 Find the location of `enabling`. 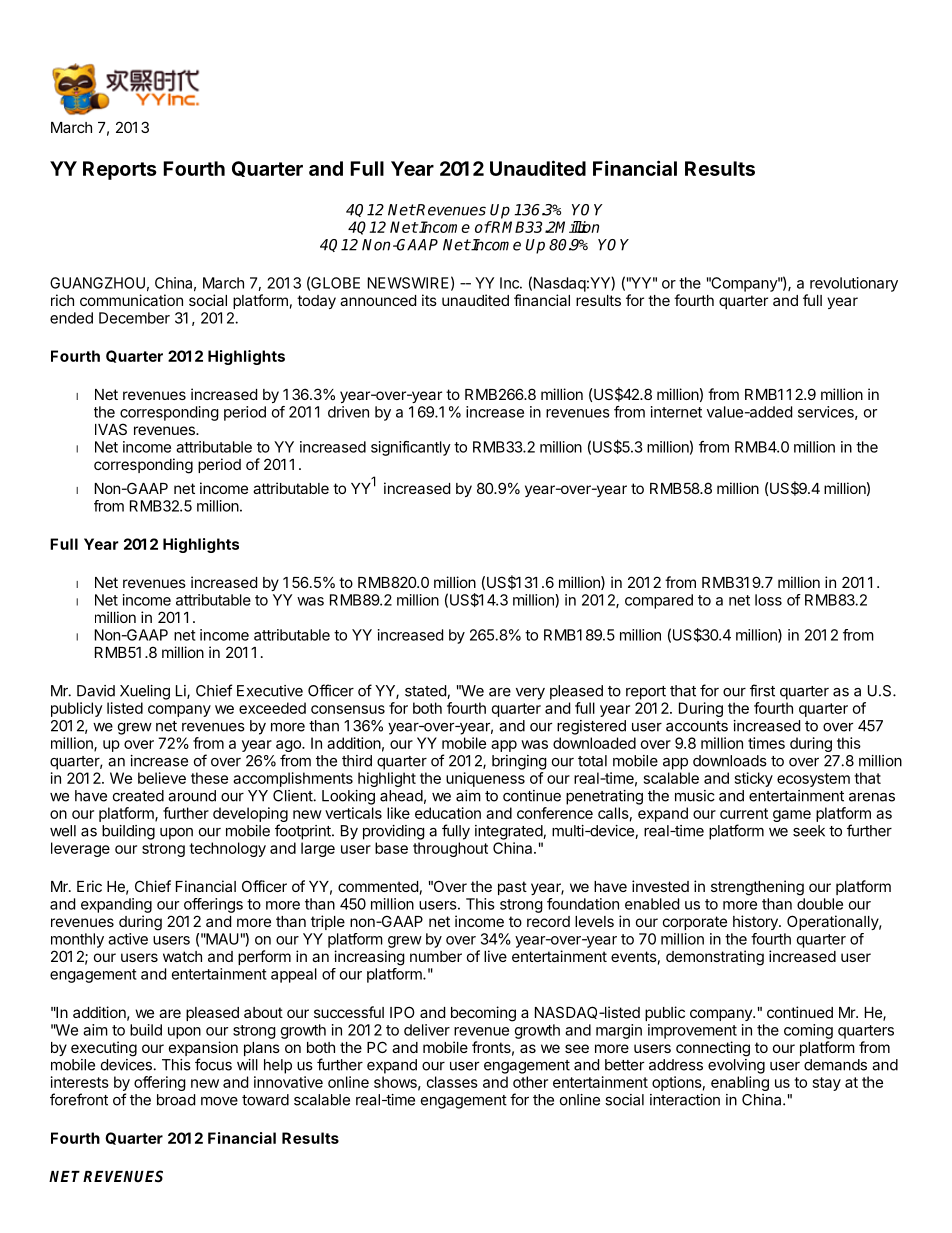

enabling is located at coordinates (740, 1083).
